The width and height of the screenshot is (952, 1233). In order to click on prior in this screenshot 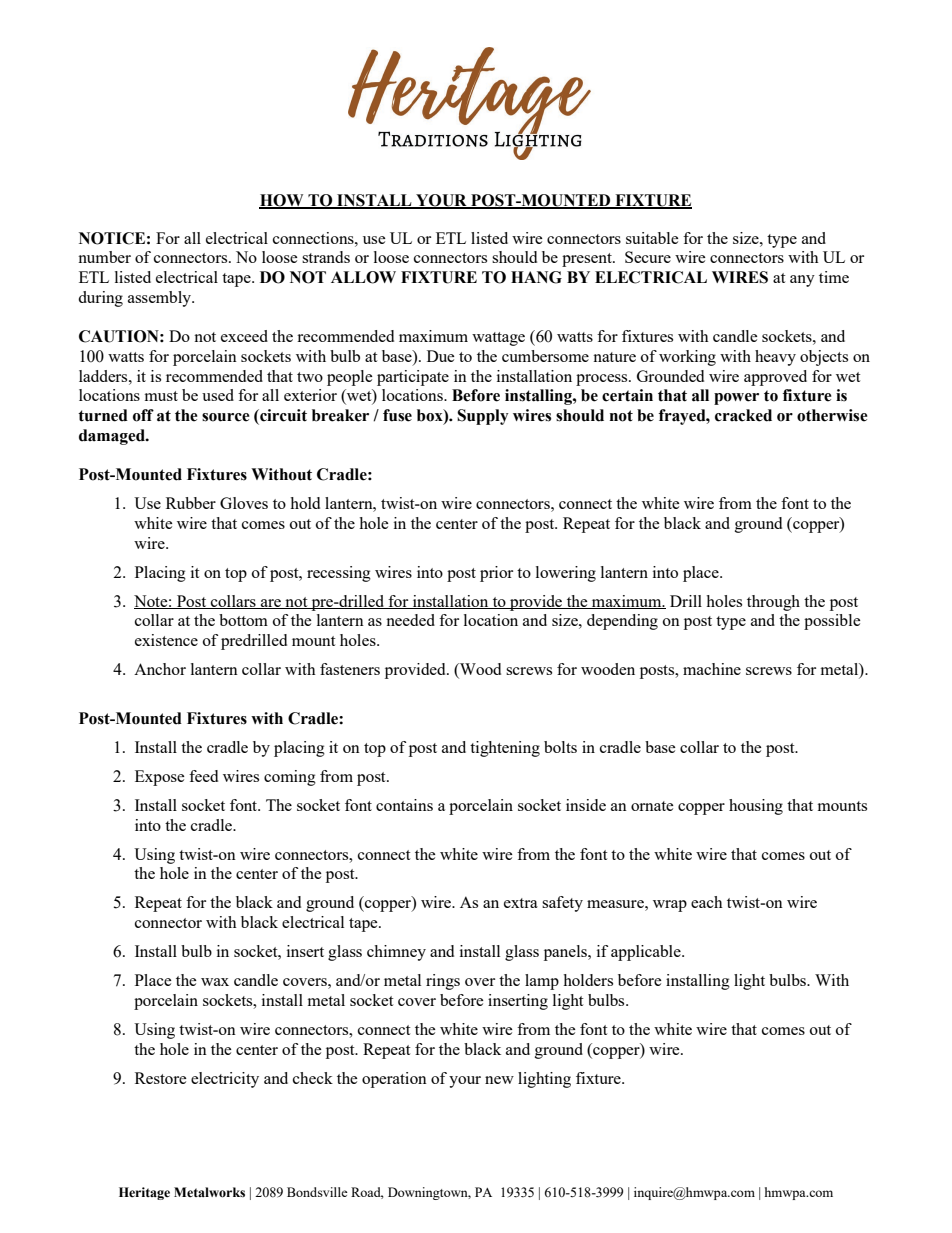, I will do `click(496, 574)`.
